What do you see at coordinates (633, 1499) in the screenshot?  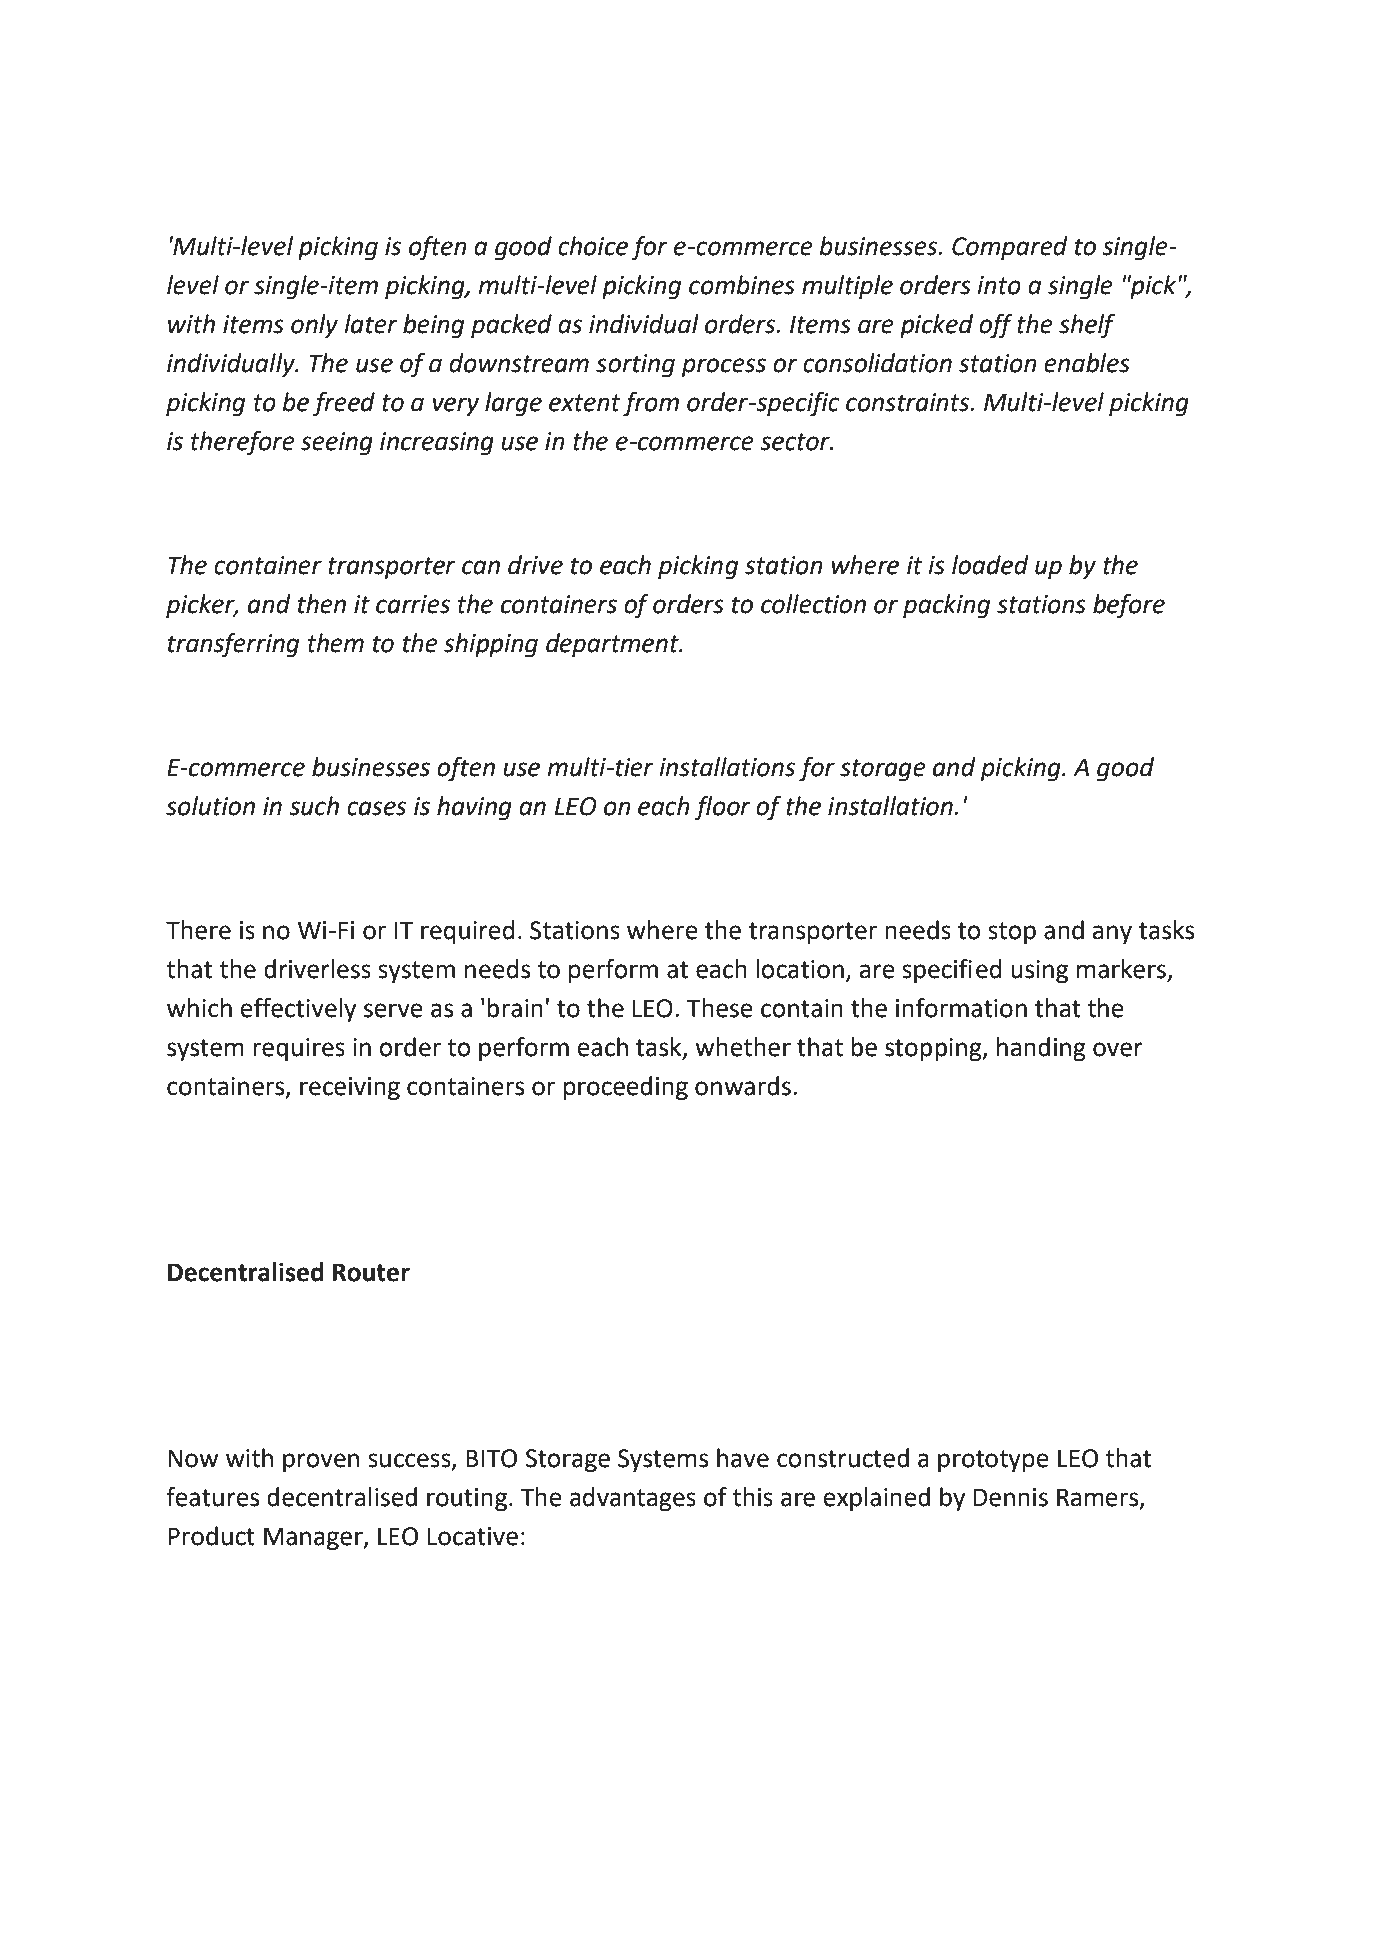 I see `advantages` at bounding box center [633, 1499].
